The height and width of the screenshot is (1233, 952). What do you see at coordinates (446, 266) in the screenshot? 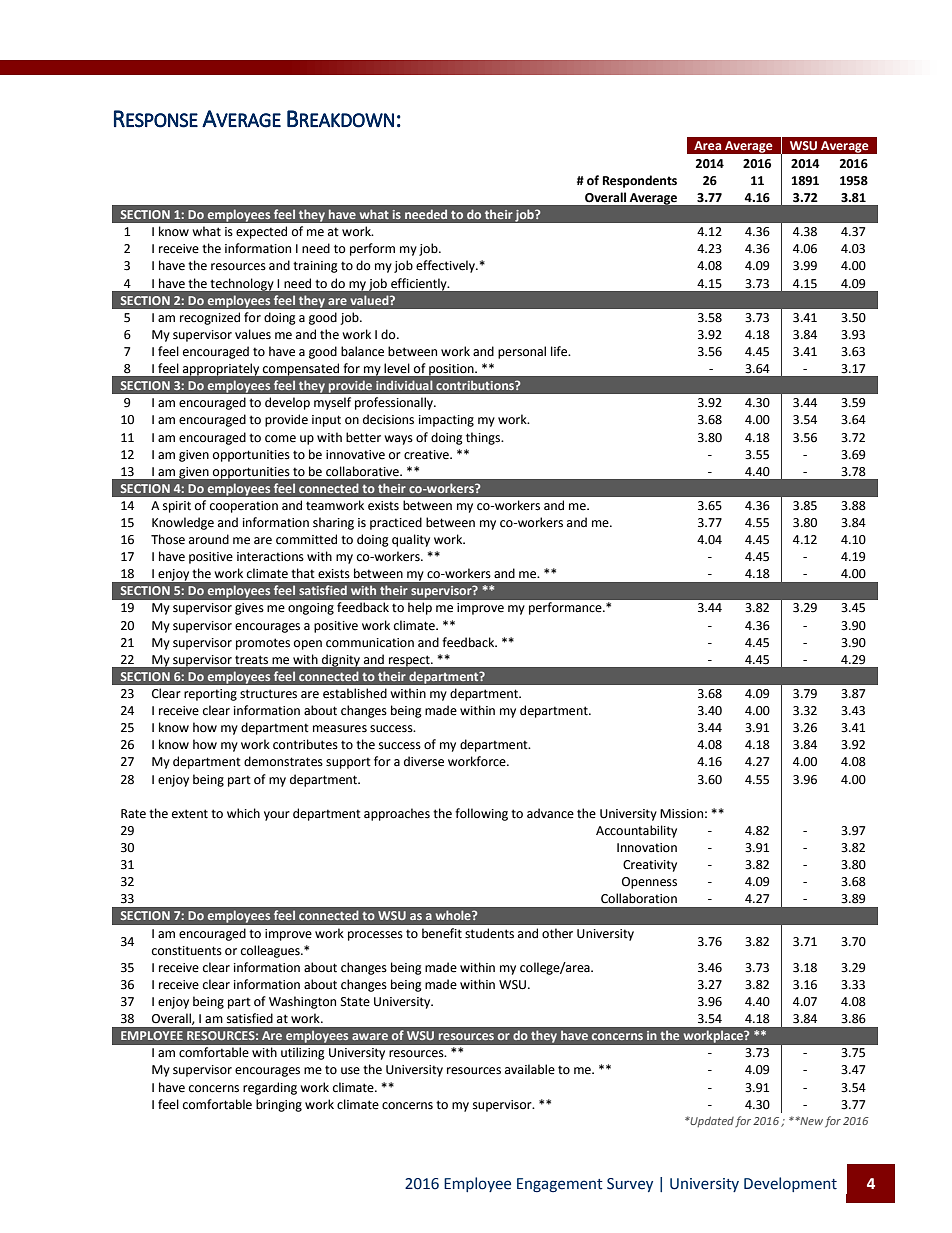
I see `effectively` at bounding box center [446, 266].
